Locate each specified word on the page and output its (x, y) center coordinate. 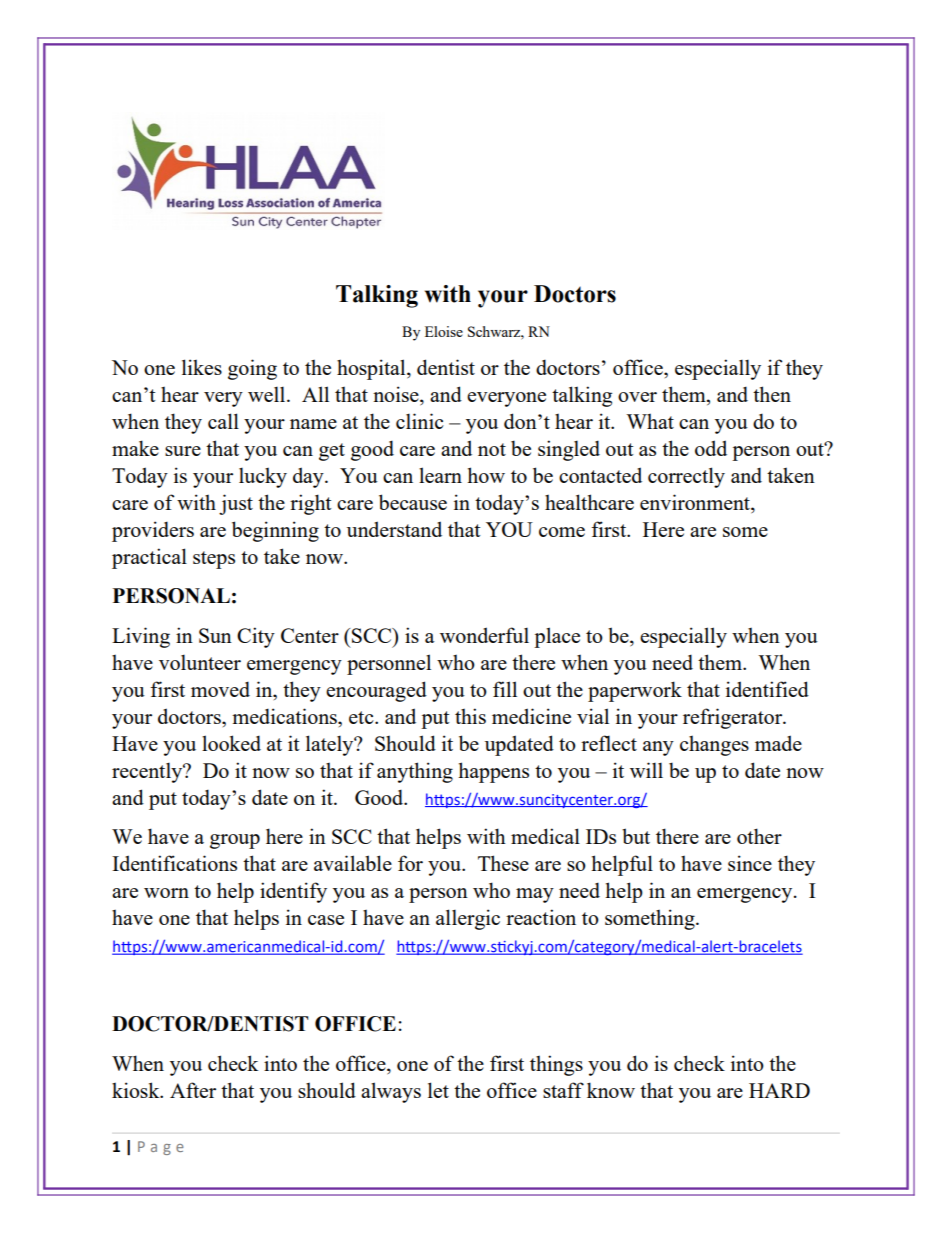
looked (231, 743)
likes (202, 367)
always (391, 1092)
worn (166, 893)
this (470, 716)
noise (397, 394)
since (750, 863)
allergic (468, 919)
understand (394, 529)
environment (696, 502)
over (637, 397)
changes (714, 745)
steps (214, 560)
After (193, 1090)
